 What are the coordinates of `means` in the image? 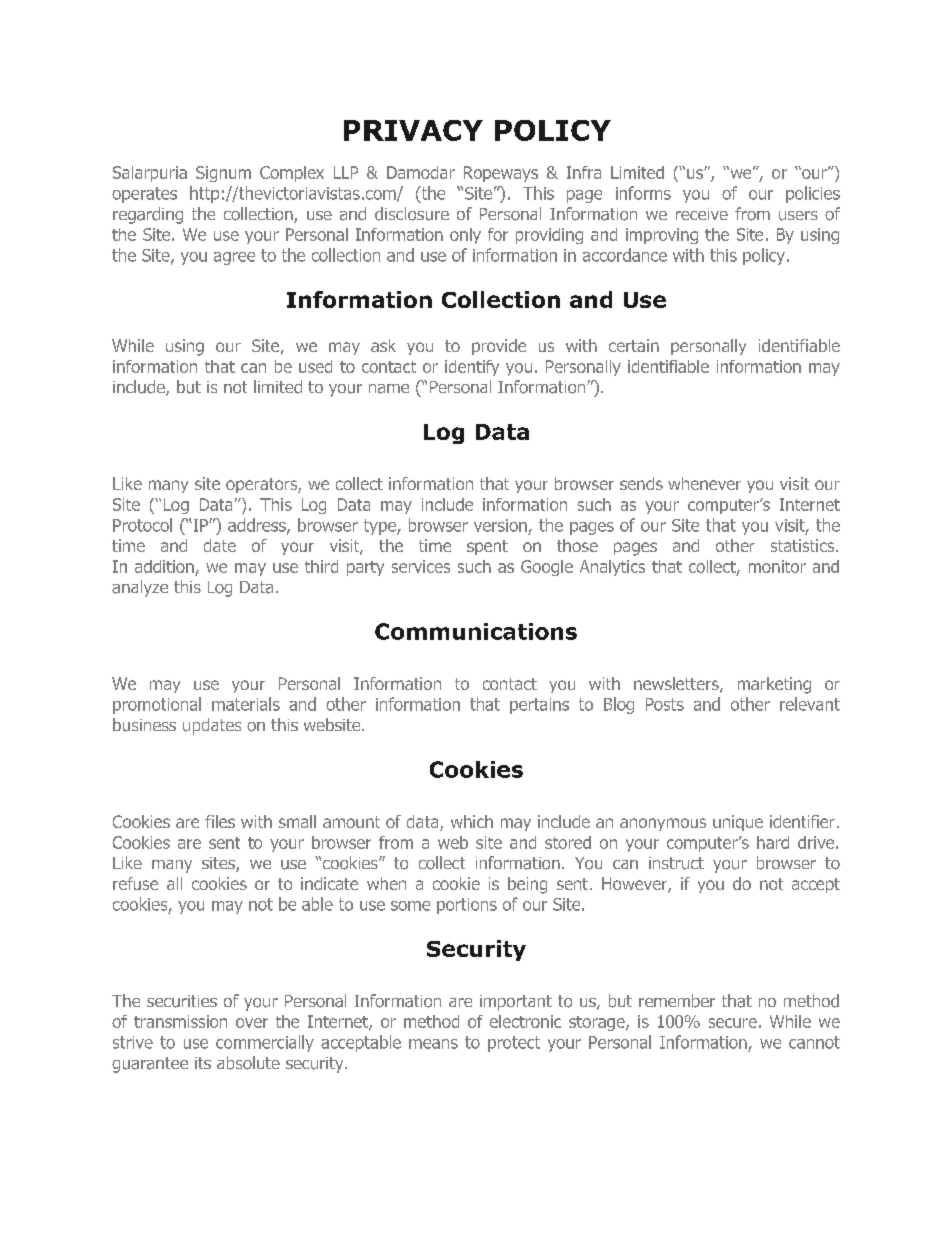 It's located at (433, 1044).
